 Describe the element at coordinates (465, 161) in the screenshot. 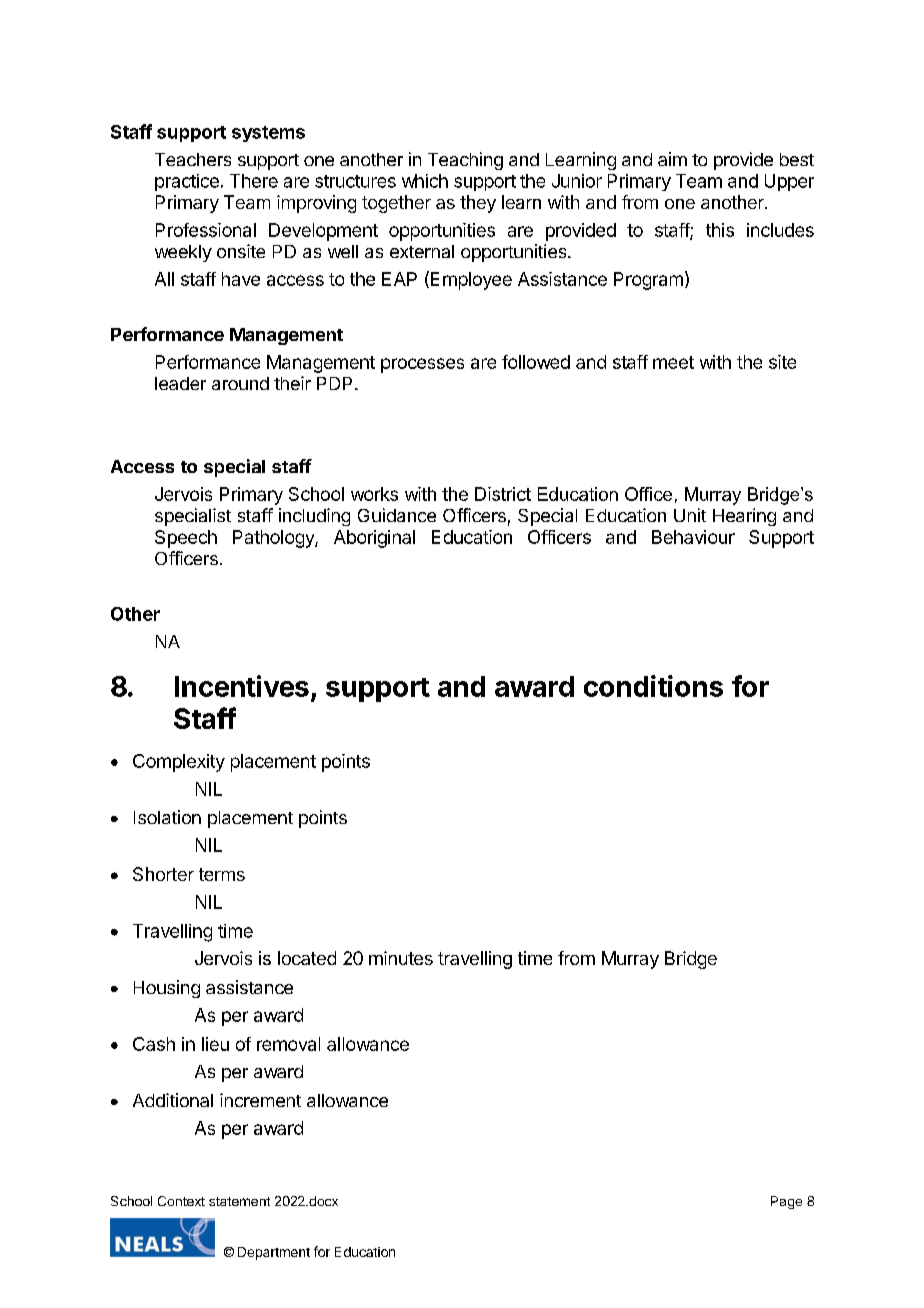

I see `Teaching` at that location.
